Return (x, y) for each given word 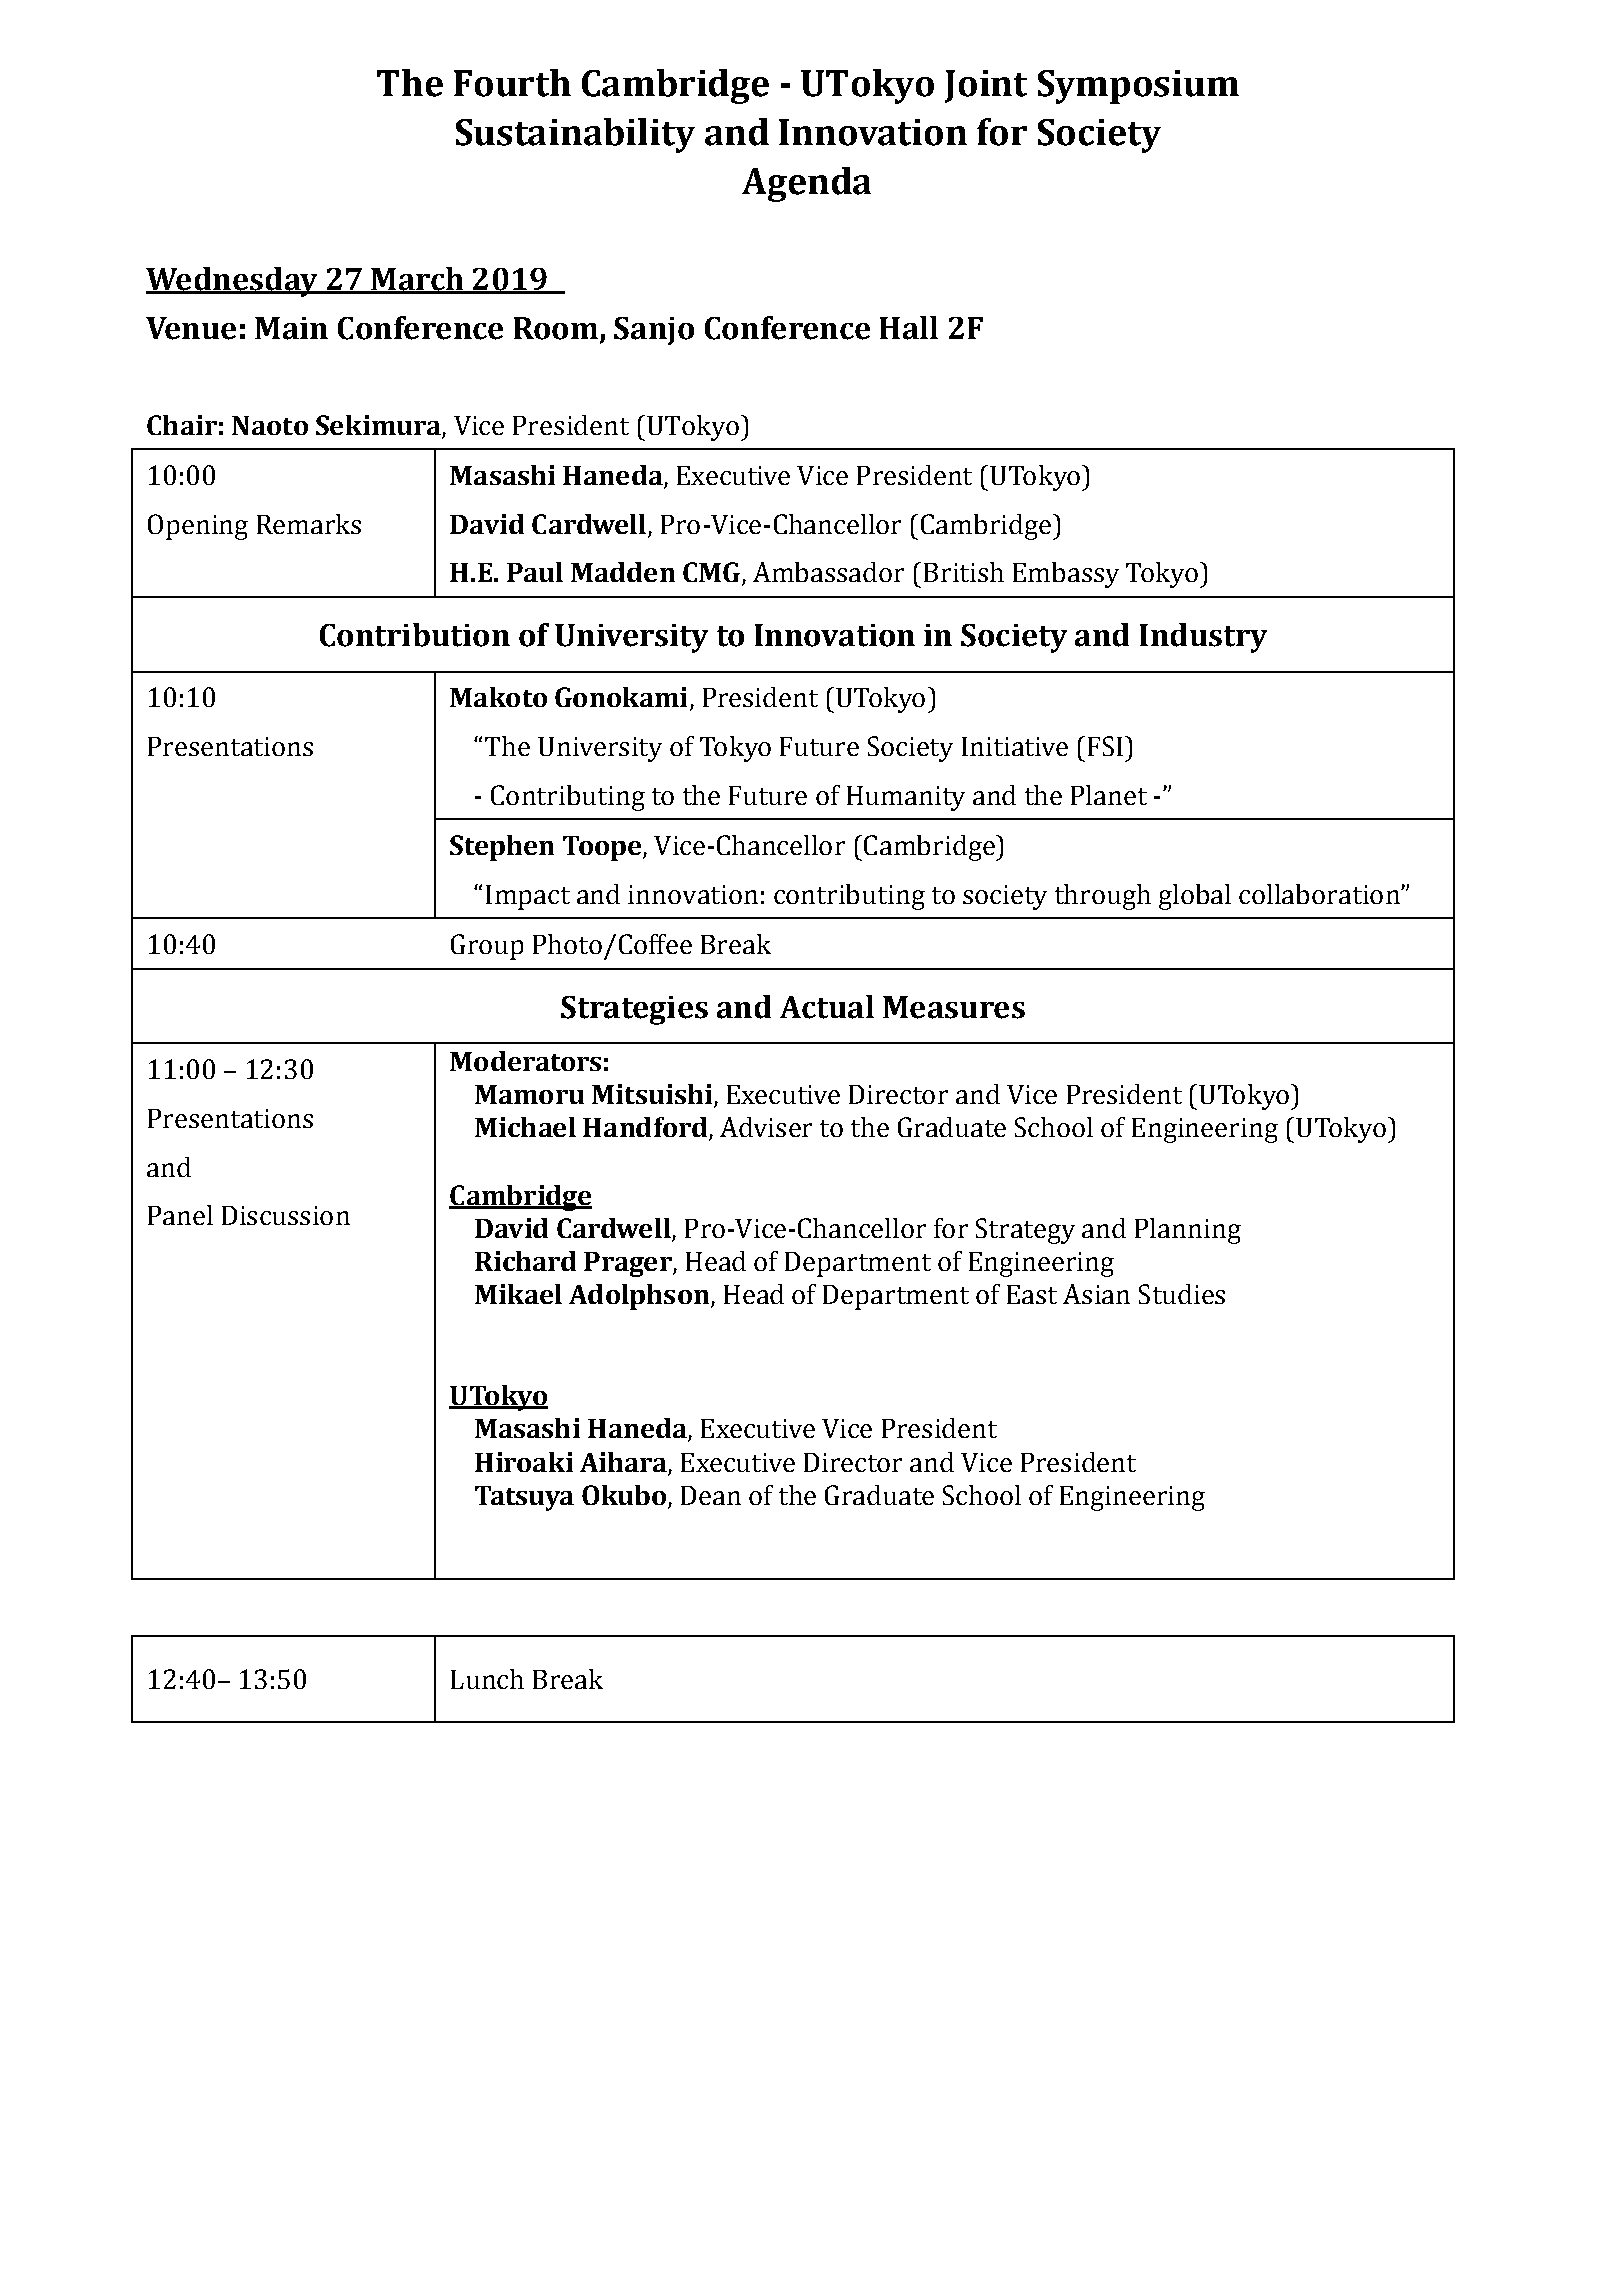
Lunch (487, 1679)
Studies (1182, 1294)
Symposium (1138, 87)
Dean (711, 1495)
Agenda (806, 184)
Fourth (512, 83)
